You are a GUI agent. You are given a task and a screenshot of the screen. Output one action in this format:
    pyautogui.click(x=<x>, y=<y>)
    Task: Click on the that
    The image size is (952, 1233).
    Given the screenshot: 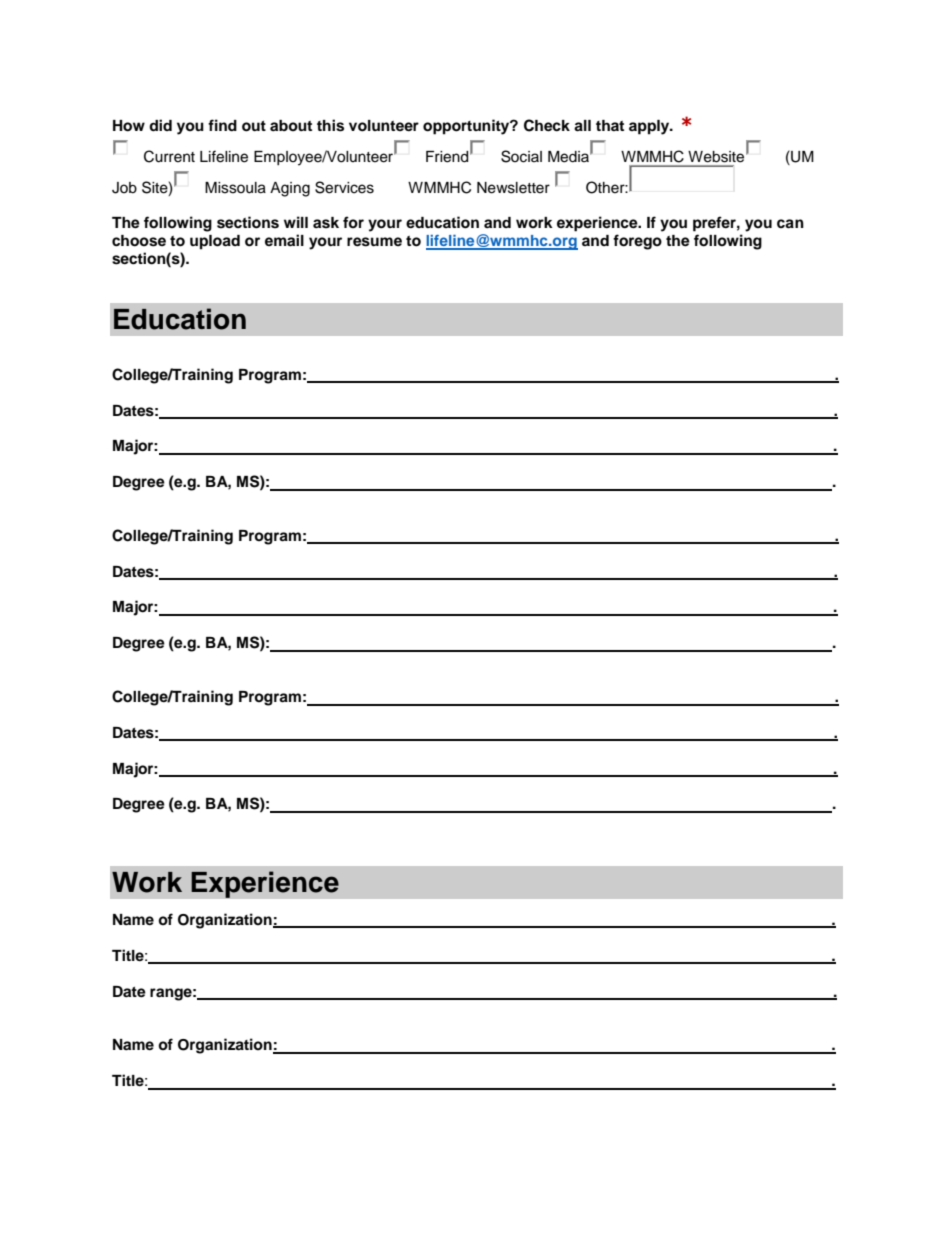 What is the action you would take?
    pyautogui.click(x=610, y=125)
